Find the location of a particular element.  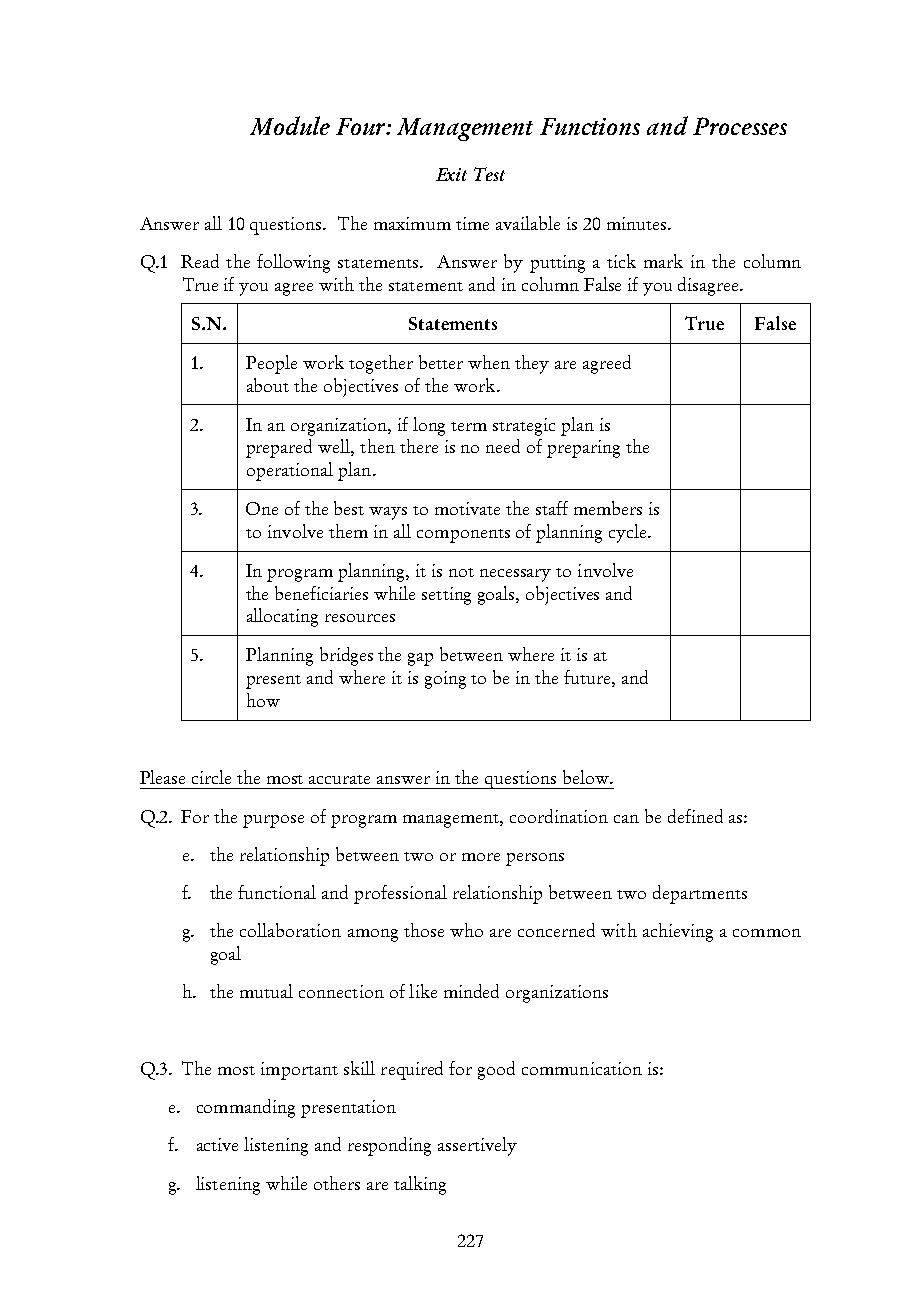

active is located at coordinates (217, 1144).
